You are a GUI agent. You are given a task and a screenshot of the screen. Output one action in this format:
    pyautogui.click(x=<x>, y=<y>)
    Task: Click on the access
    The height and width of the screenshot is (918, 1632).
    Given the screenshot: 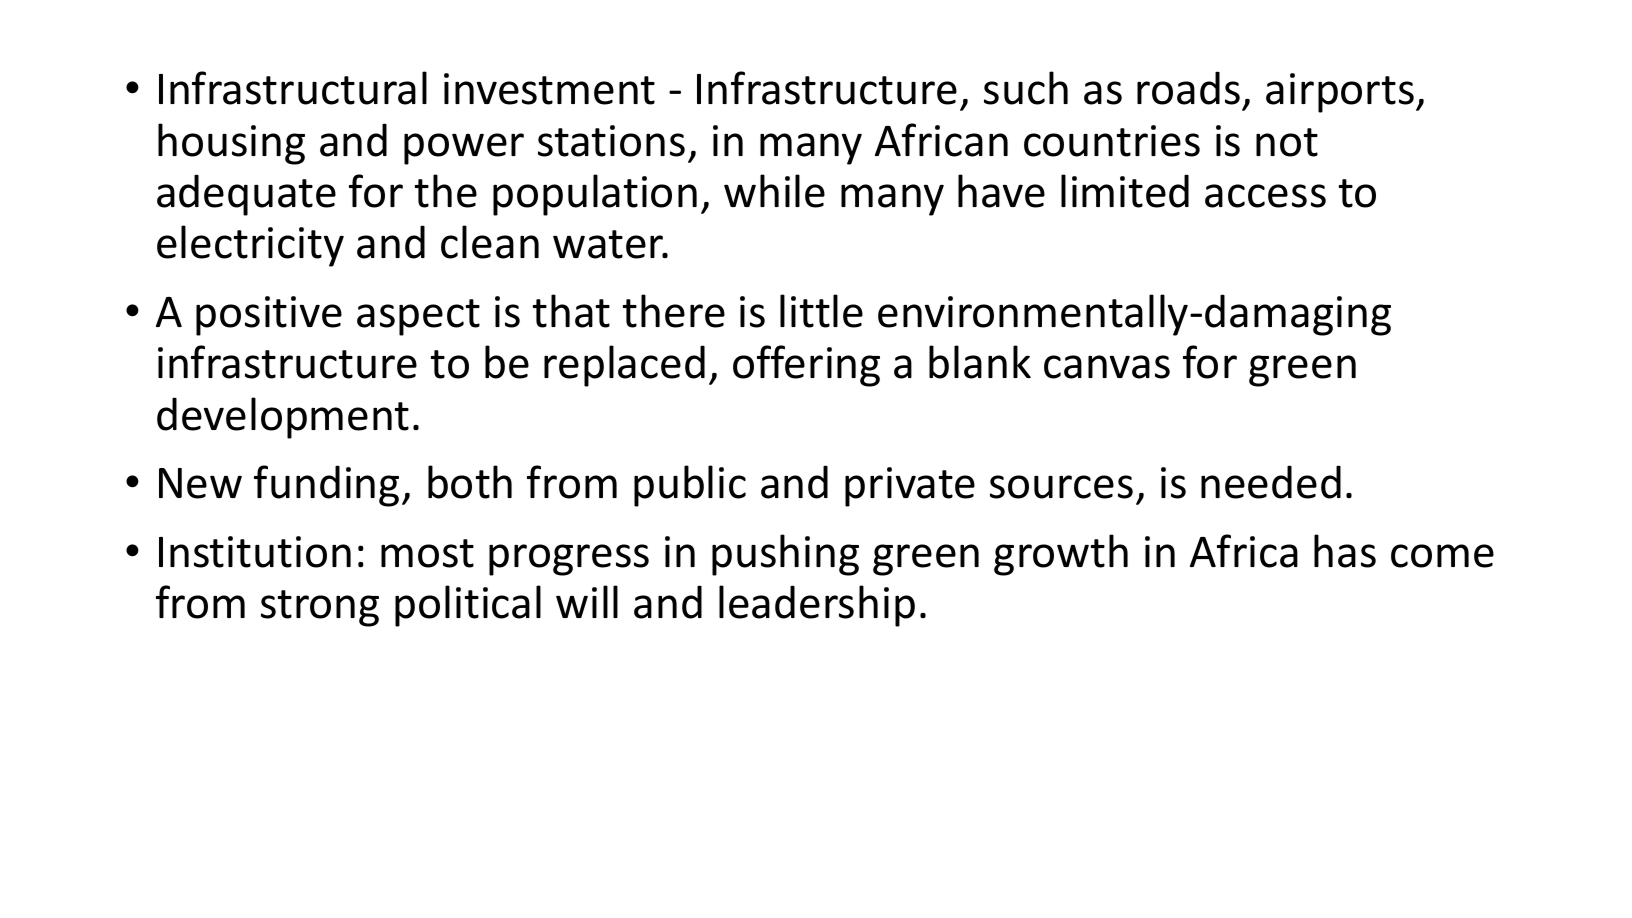 What is the action you would take?
    pyautogui.click(x=1265, y=196)
